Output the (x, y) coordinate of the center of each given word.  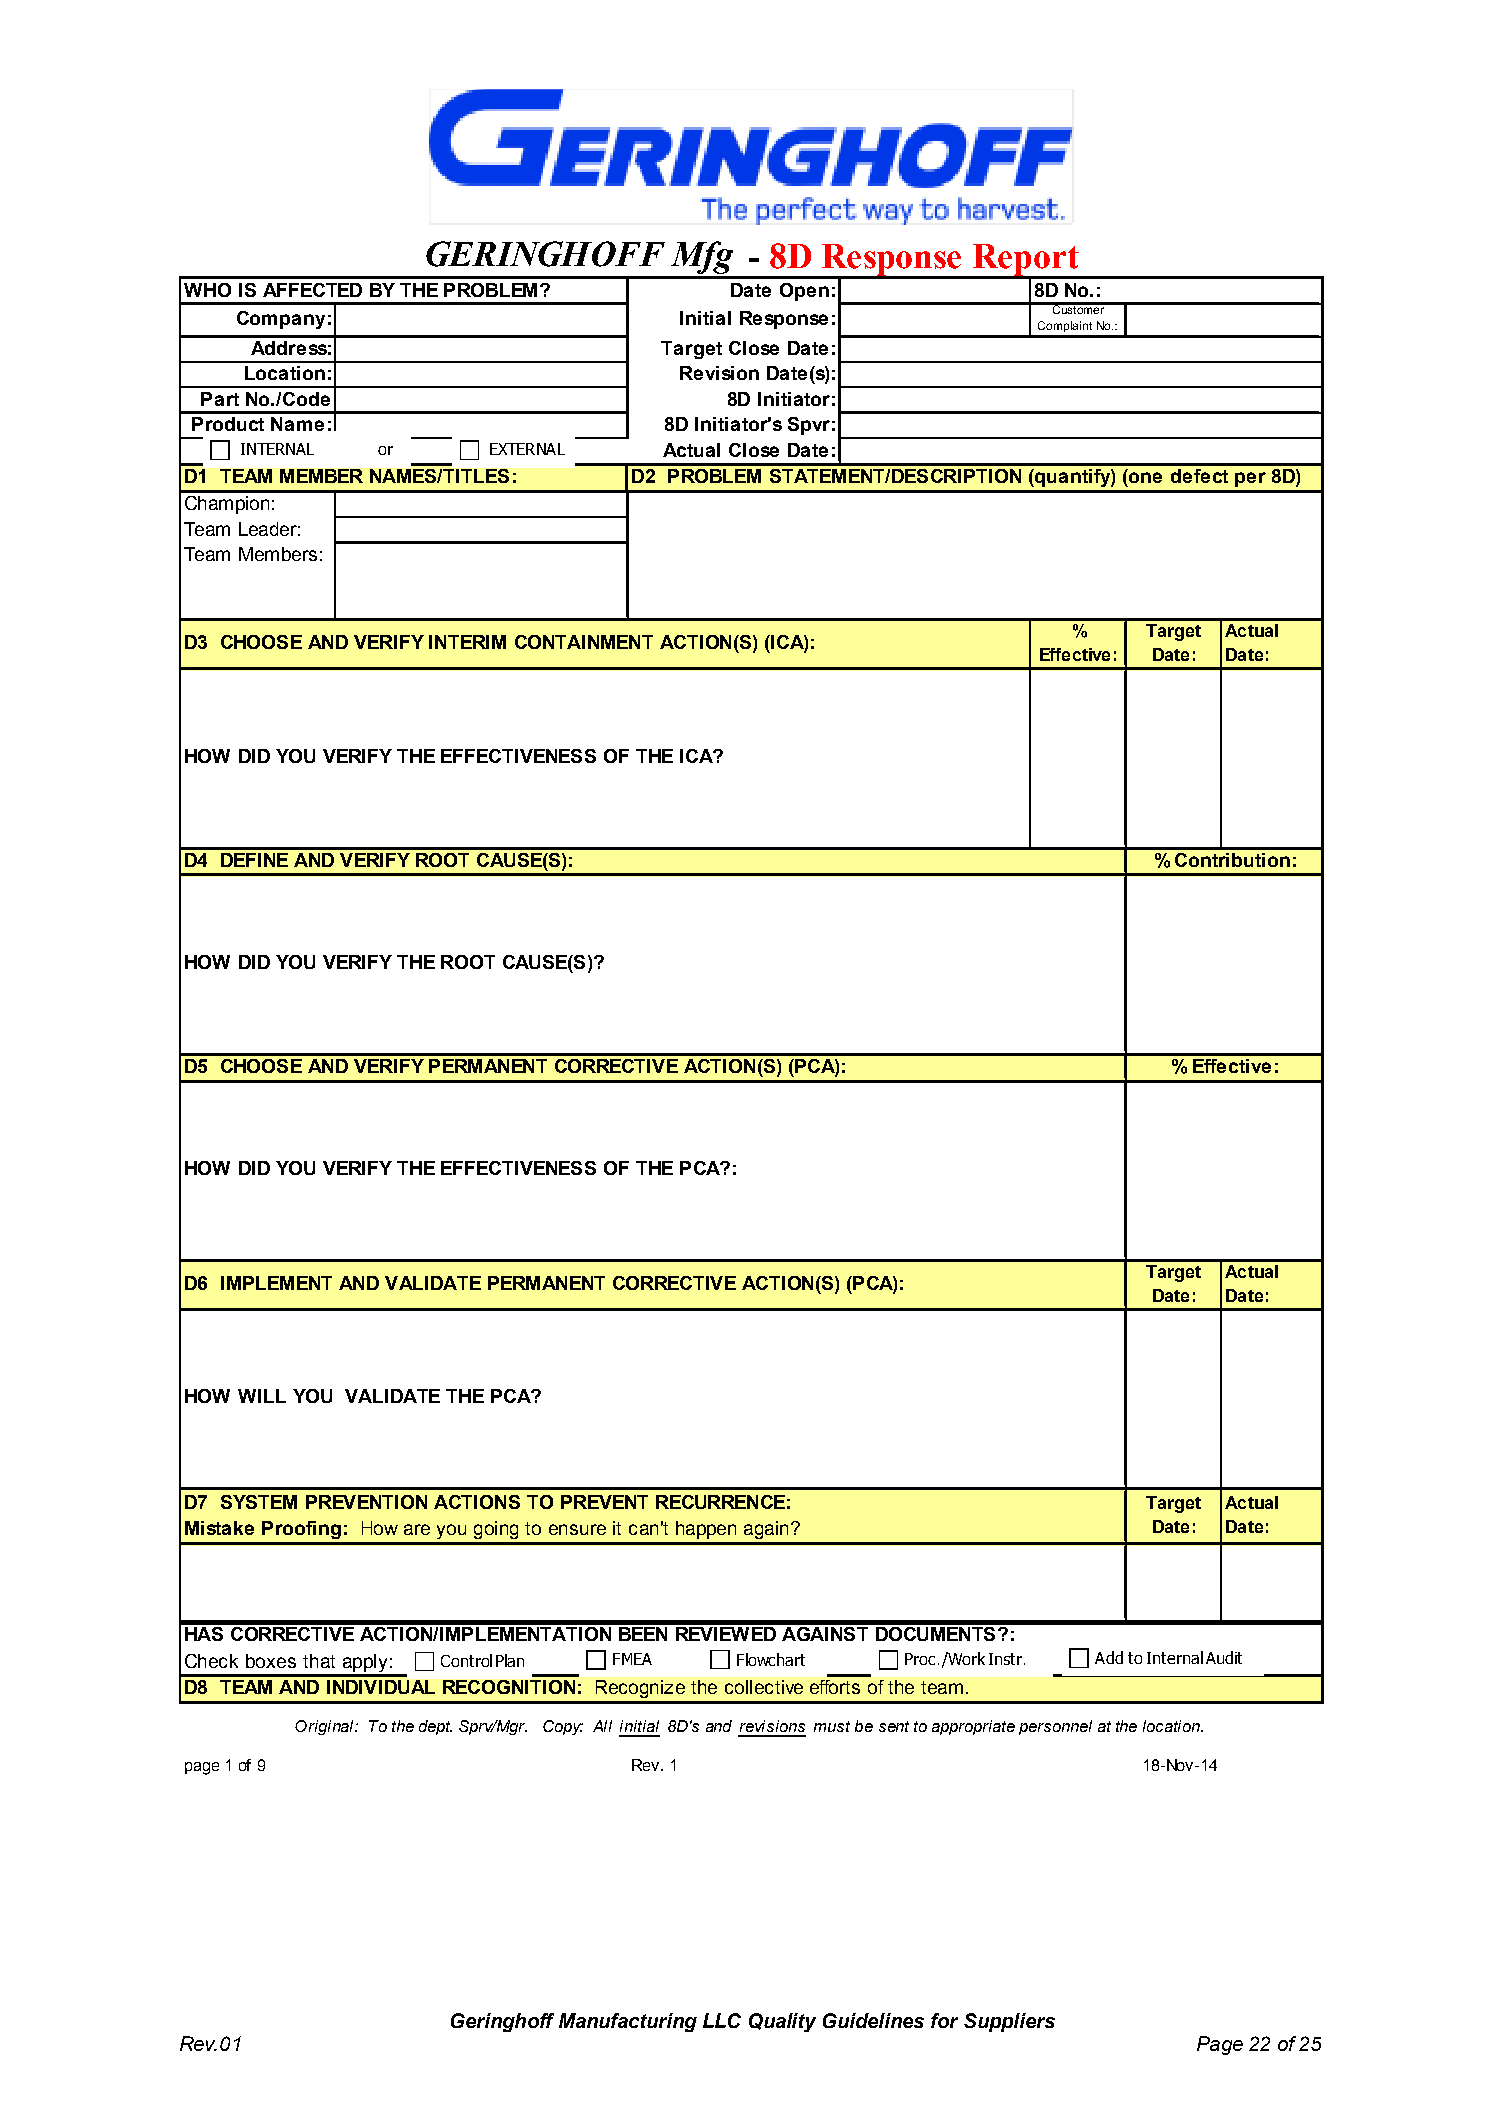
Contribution (1232, 860)
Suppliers (1009, 2022)
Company (281, 320)
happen (706, 1530)
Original (325, 1727)
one (1145, 477)
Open (804, 292)
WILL (262, 1396)
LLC (722, 2020)
